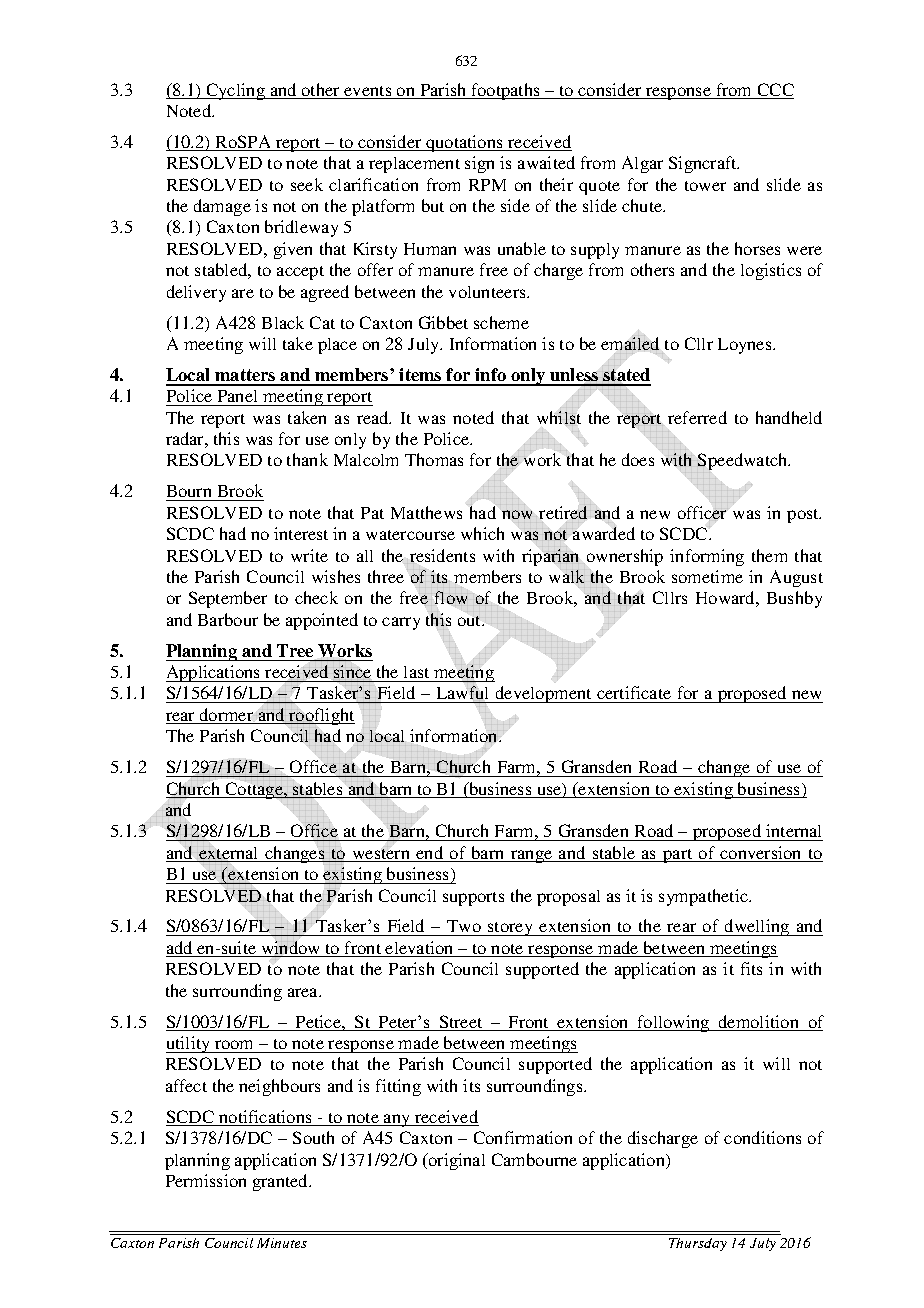 The image size is (924, 1308). What do you see at coordinates (228, 619) in the page?
I see `Barbour` at bounding box center [228, 619].
